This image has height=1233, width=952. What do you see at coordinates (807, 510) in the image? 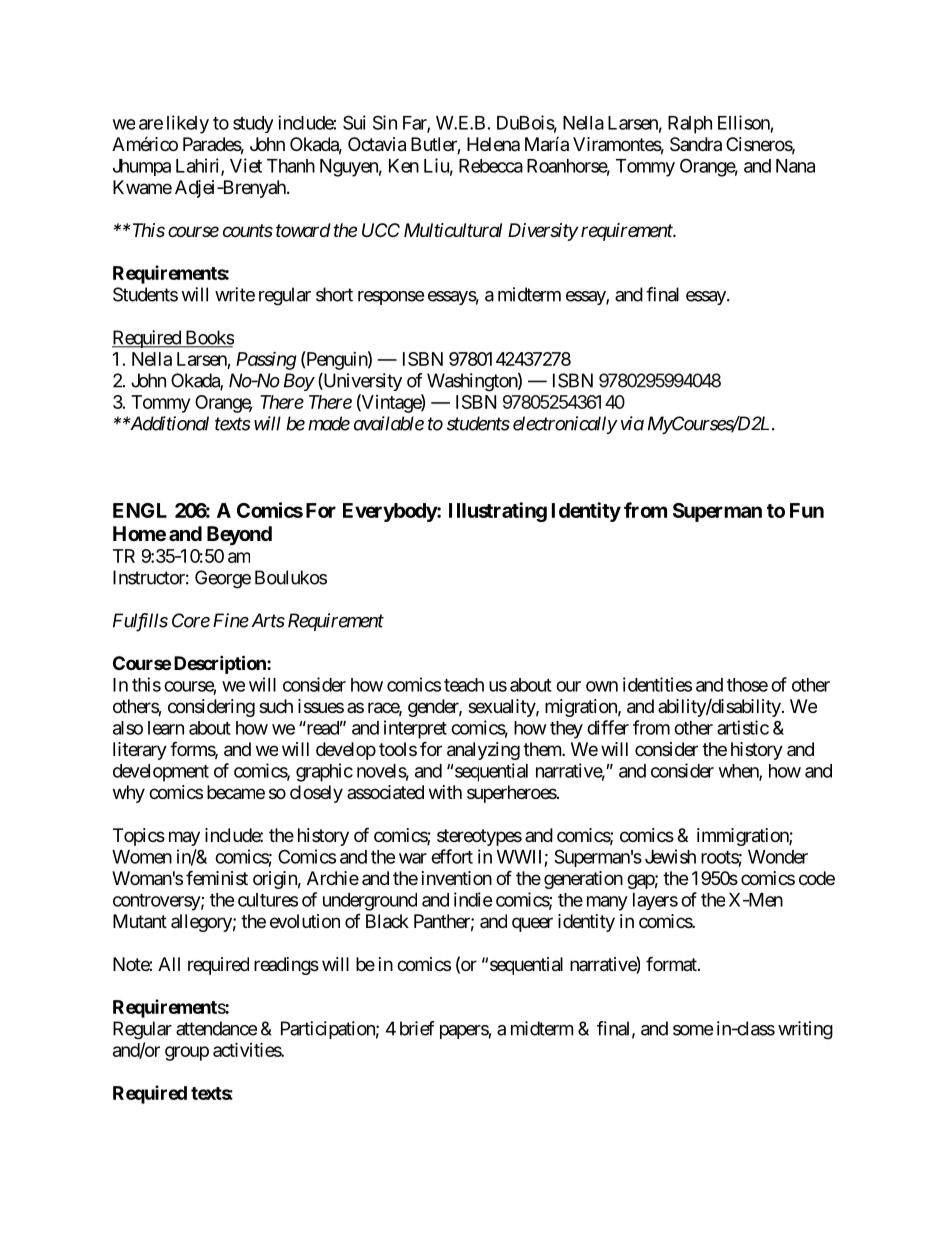
I see `Fun` at bounding box center [807, 510].
